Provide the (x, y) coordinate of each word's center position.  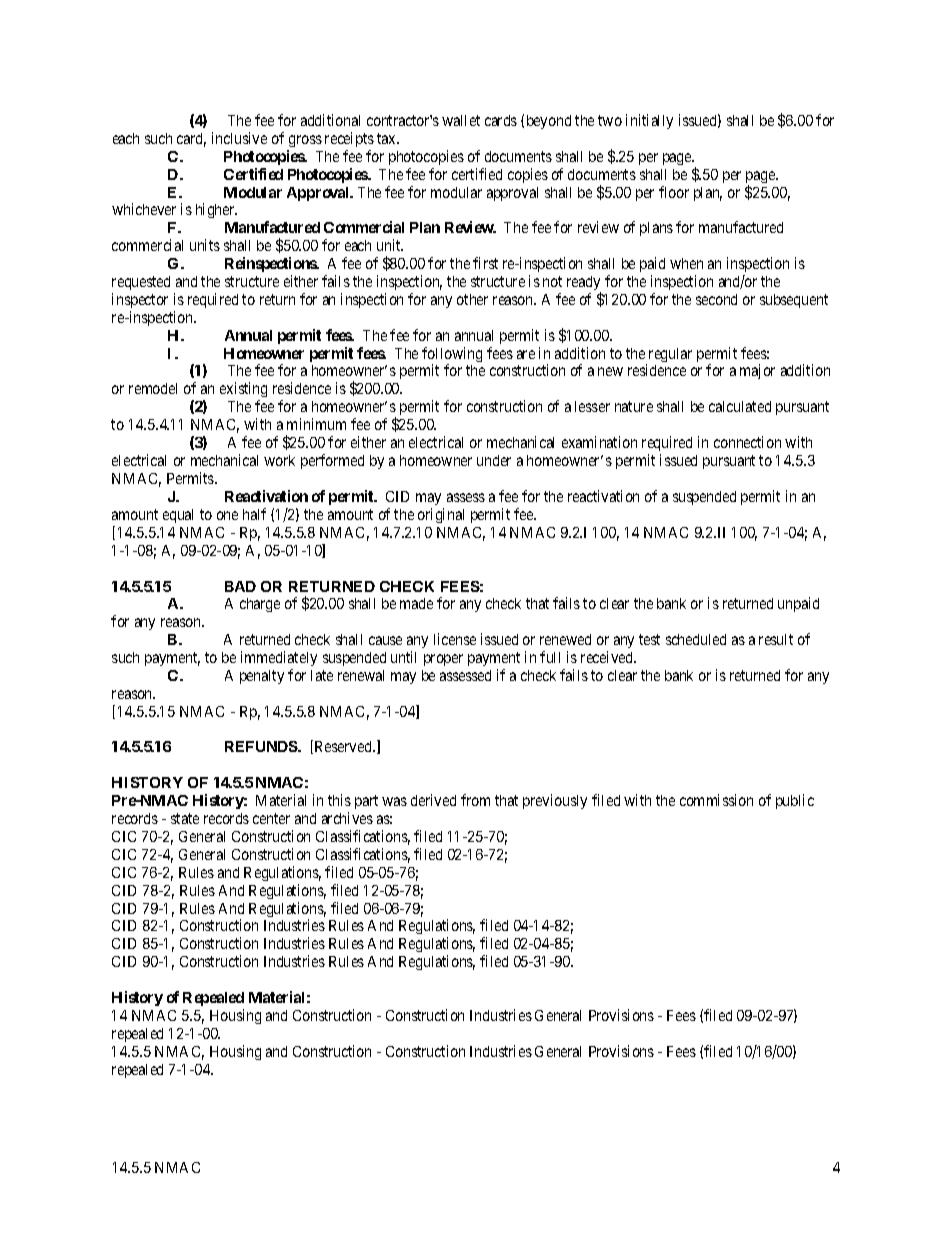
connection (747, 442)
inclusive (239, 138)
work (279, 460)
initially (649, 121)
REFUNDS (262, 746)
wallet (461, 120)
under (494, 460)
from (475, 800)
